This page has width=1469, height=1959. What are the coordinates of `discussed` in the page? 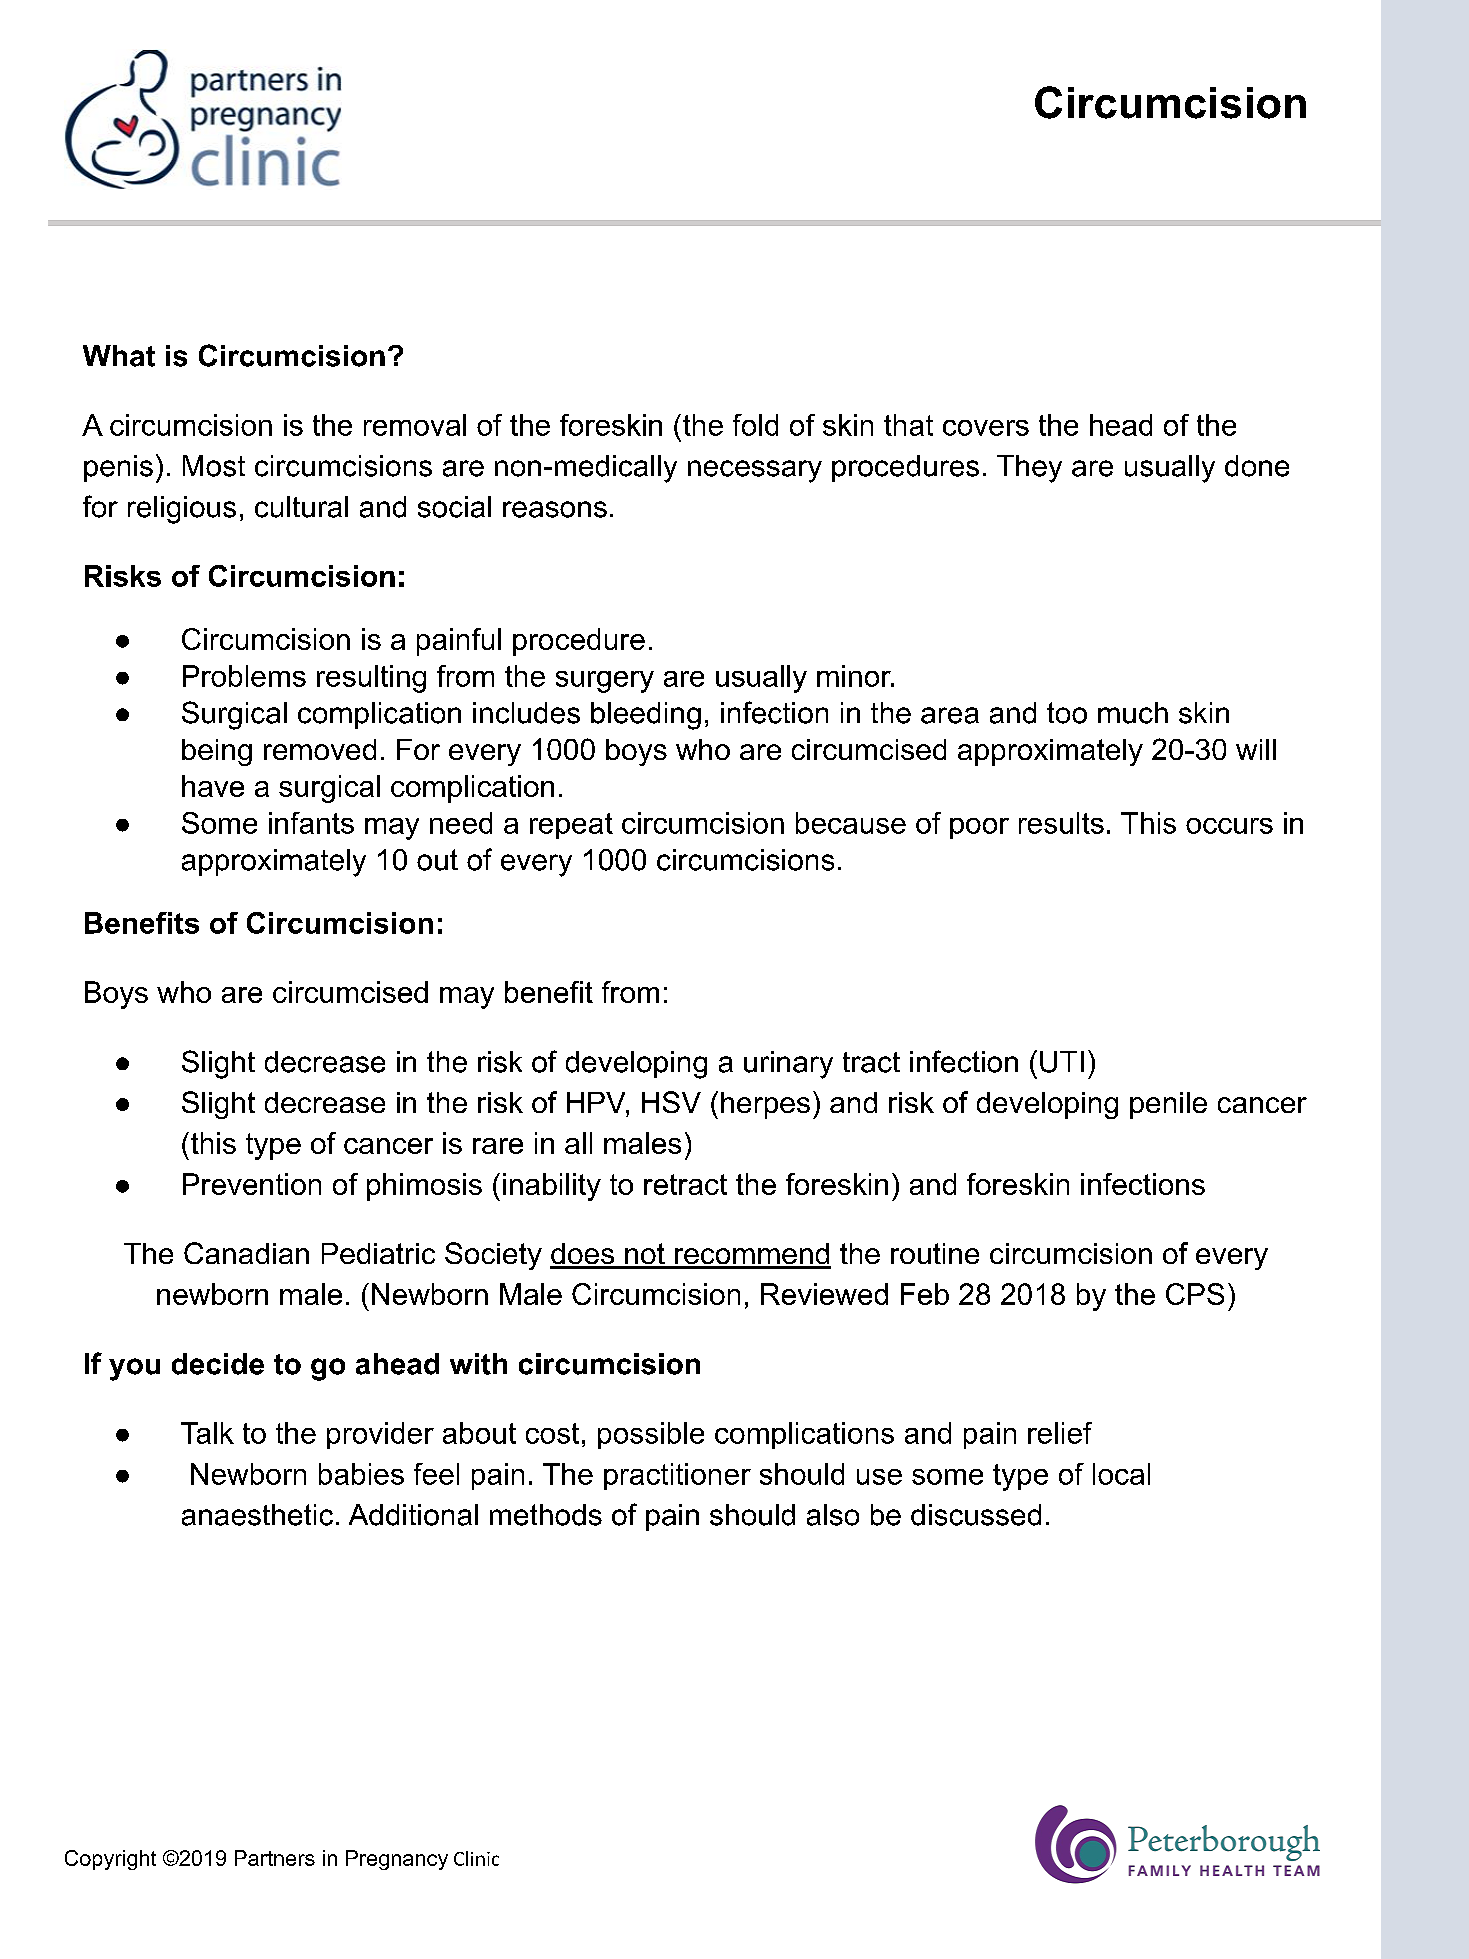 It's located at (976, 1515).
